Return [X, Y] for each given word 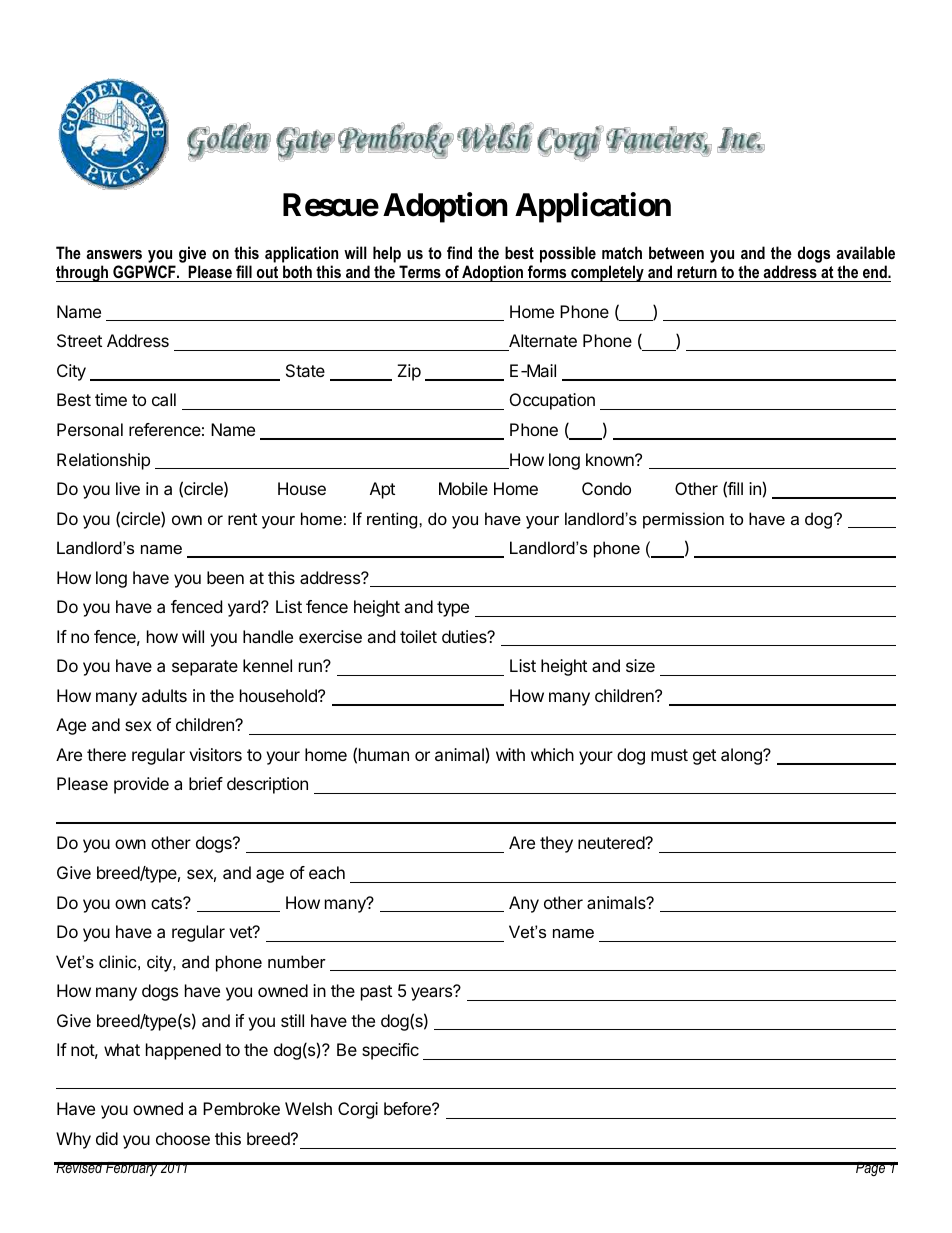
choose [183, 1138]
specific [390, 1051]
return [697, 274]
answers [114, 254]
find [459, 252]
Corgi [358, 1110]
